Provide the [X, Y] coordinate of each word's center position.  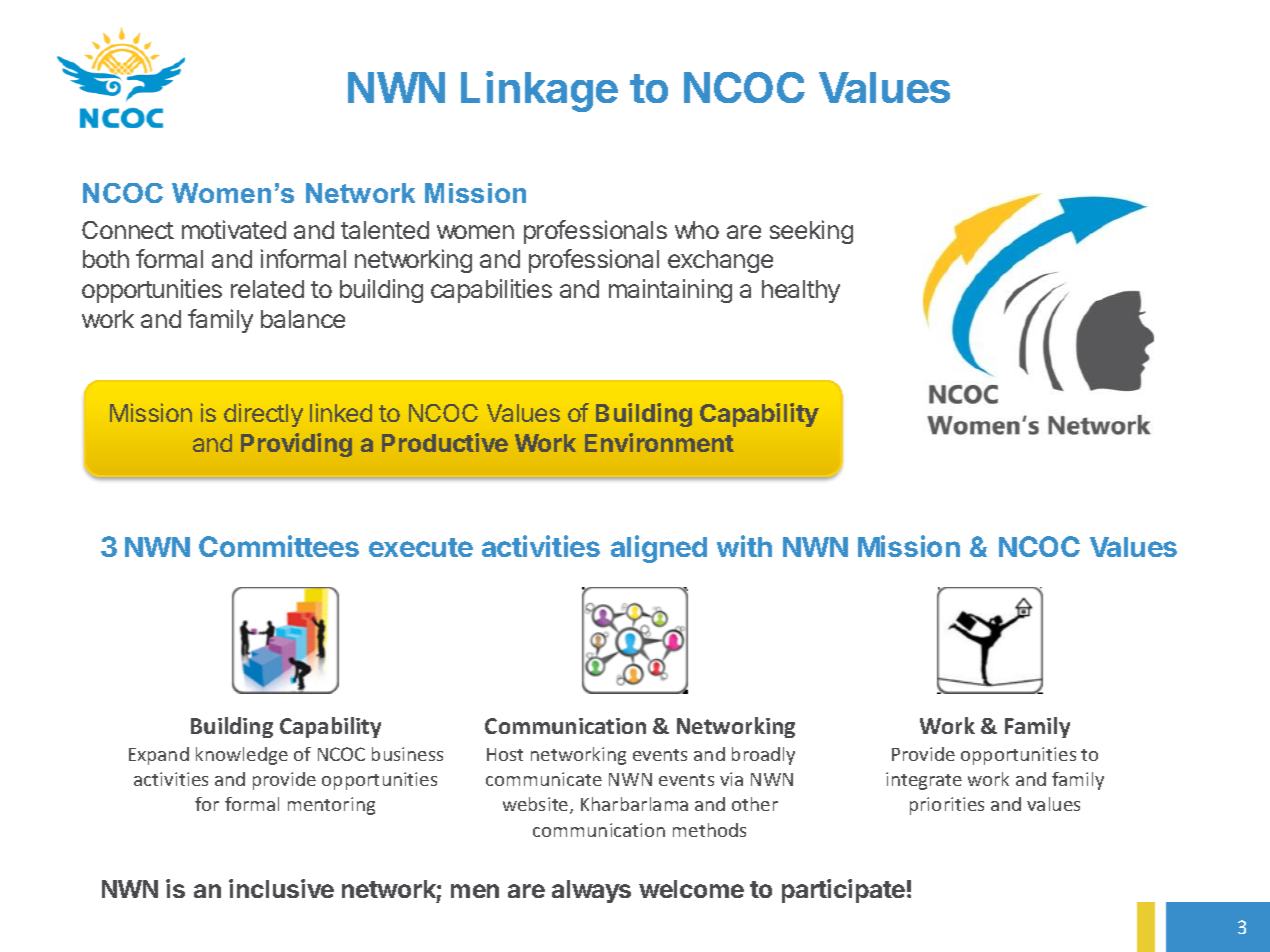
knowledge [242, 756]
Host [505, 754]
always [591, 891]
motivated [234, 229]
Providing [296, 445]
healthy [801, 291]
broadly [763, 756]
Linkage [539, 91]
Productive [445, 442]
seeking [811, 232]
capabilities [491, 291]
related [267, 289]
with [744, 546]
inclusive [281, 888]
